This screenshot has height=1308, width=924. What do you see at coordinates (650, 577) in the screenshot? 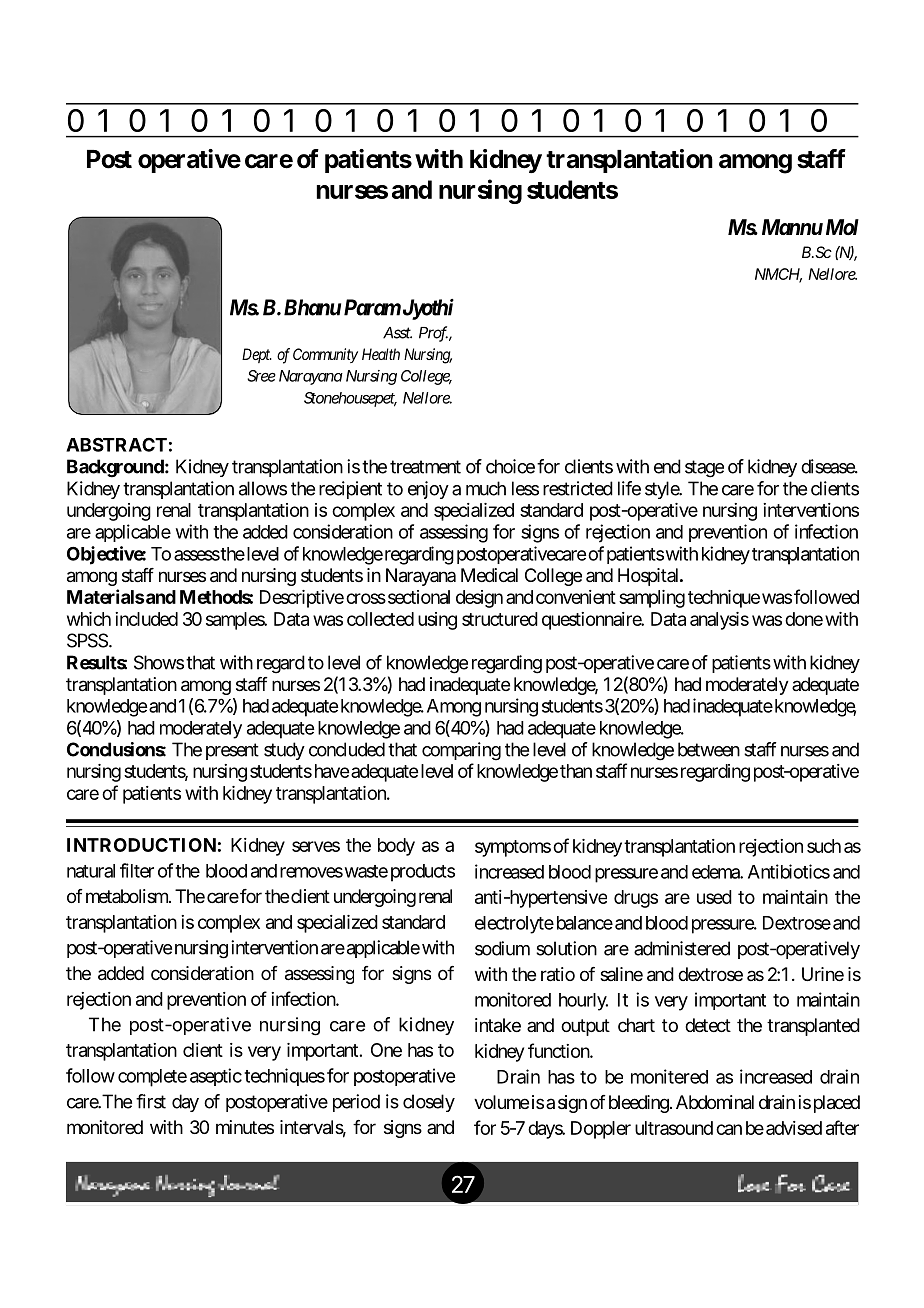
I see `Hospital` at bounding box center [650, 577].
